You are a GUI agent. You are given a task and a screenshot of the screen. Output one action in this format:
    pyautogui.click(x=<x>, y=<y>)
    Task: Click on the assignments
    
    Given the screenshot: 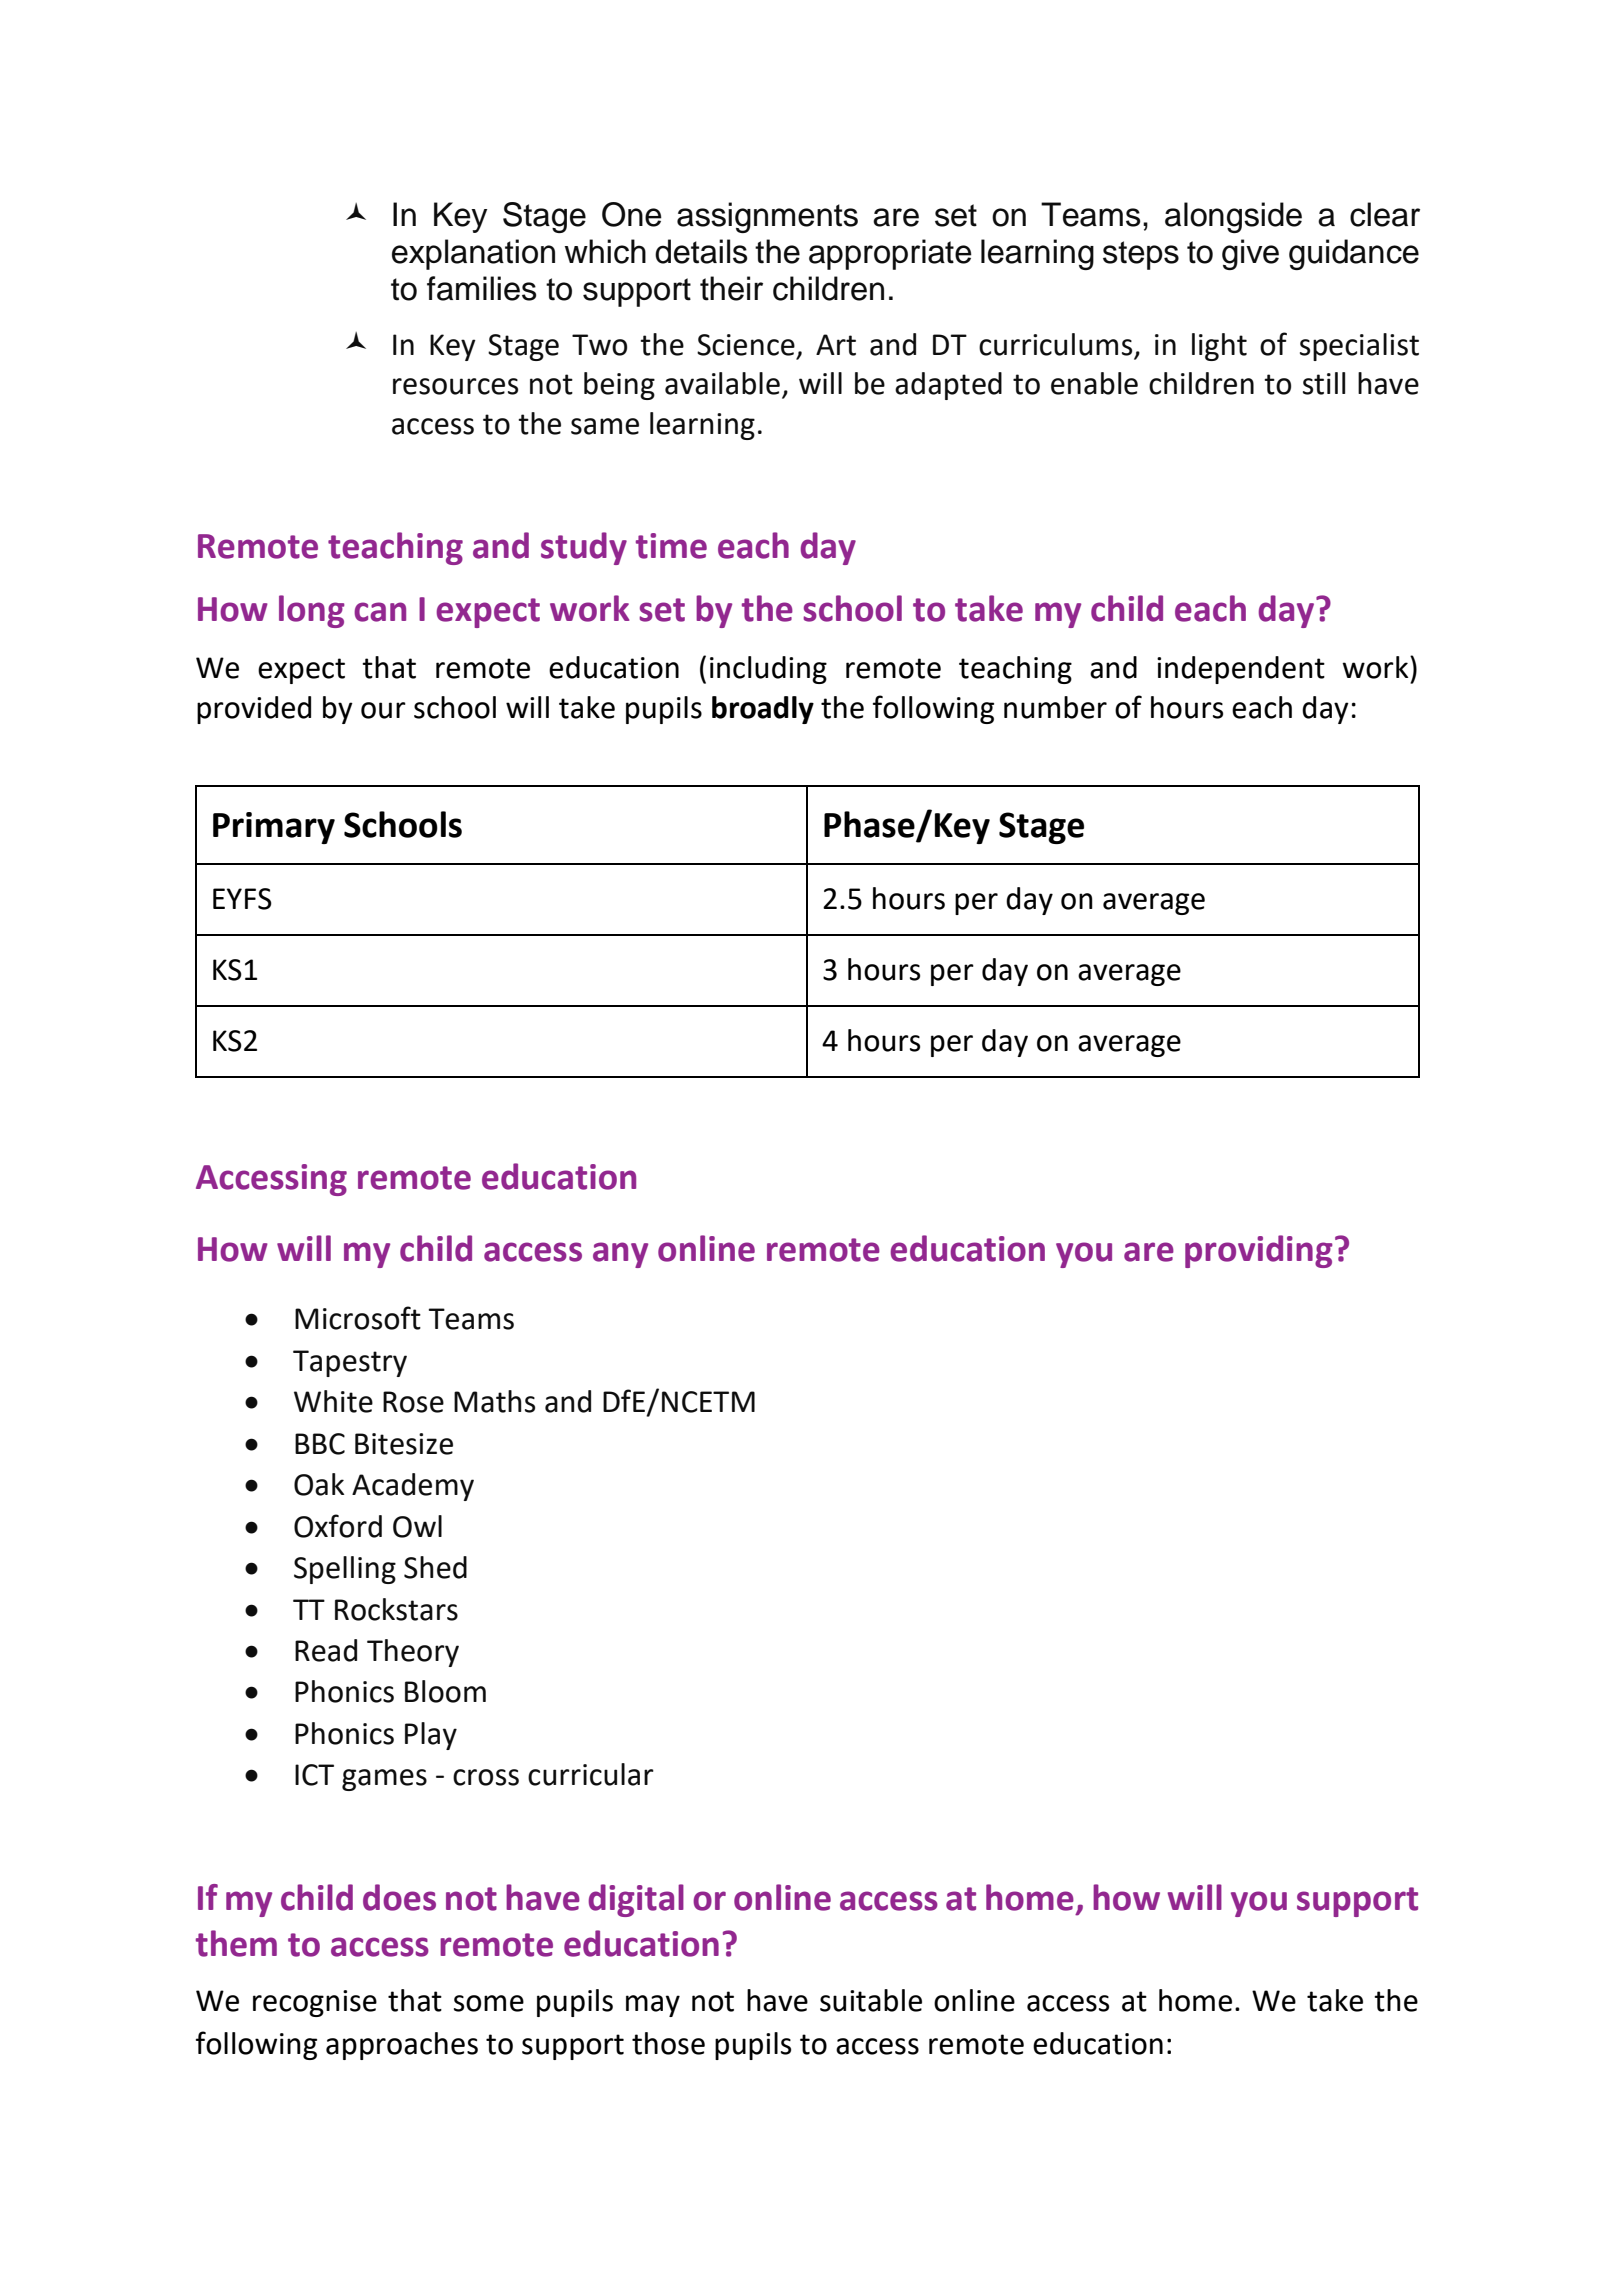 What is the action you would take?
    pyautogui.click(x=767, y=217)
